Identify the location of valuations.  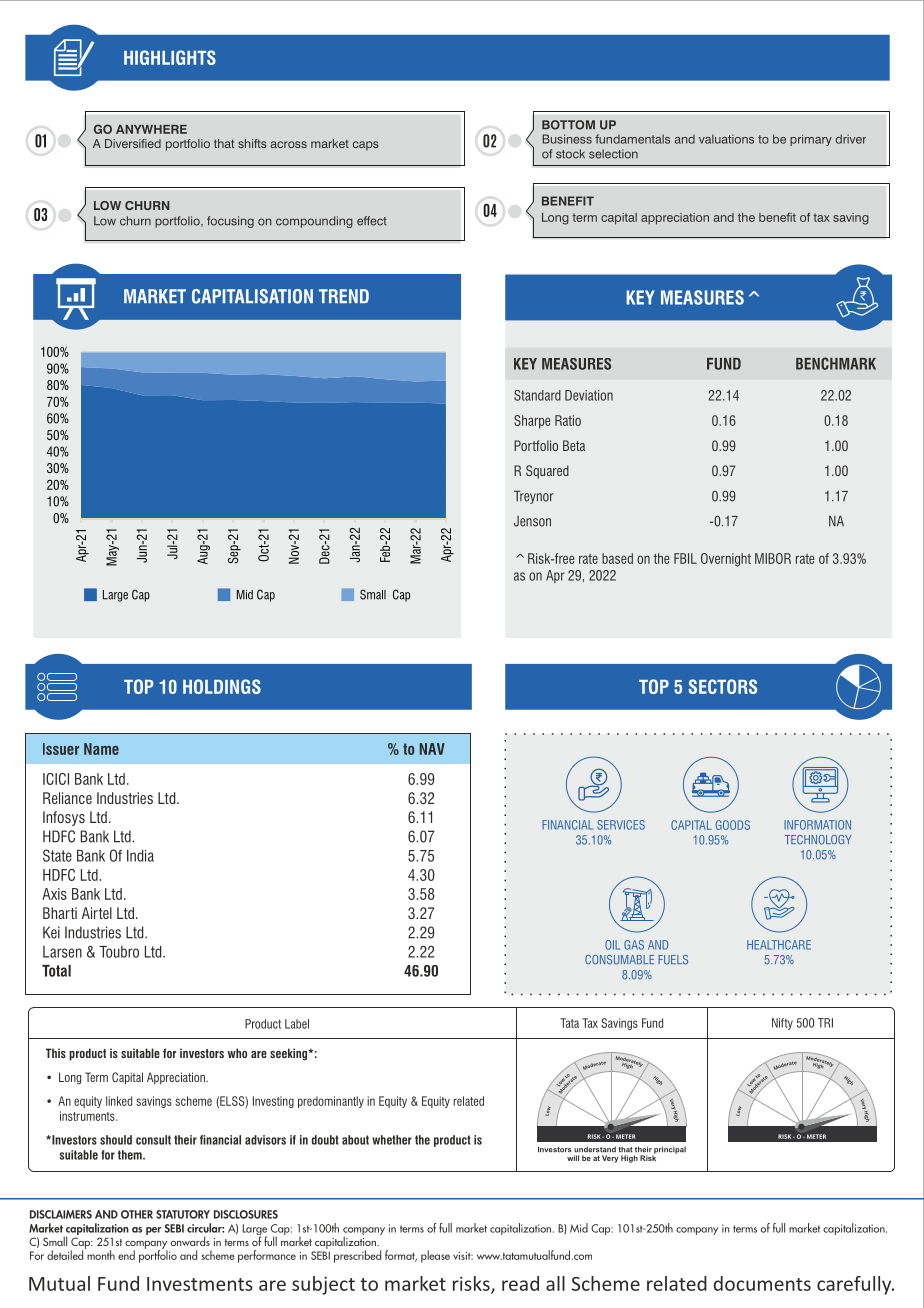
(726, 139).
